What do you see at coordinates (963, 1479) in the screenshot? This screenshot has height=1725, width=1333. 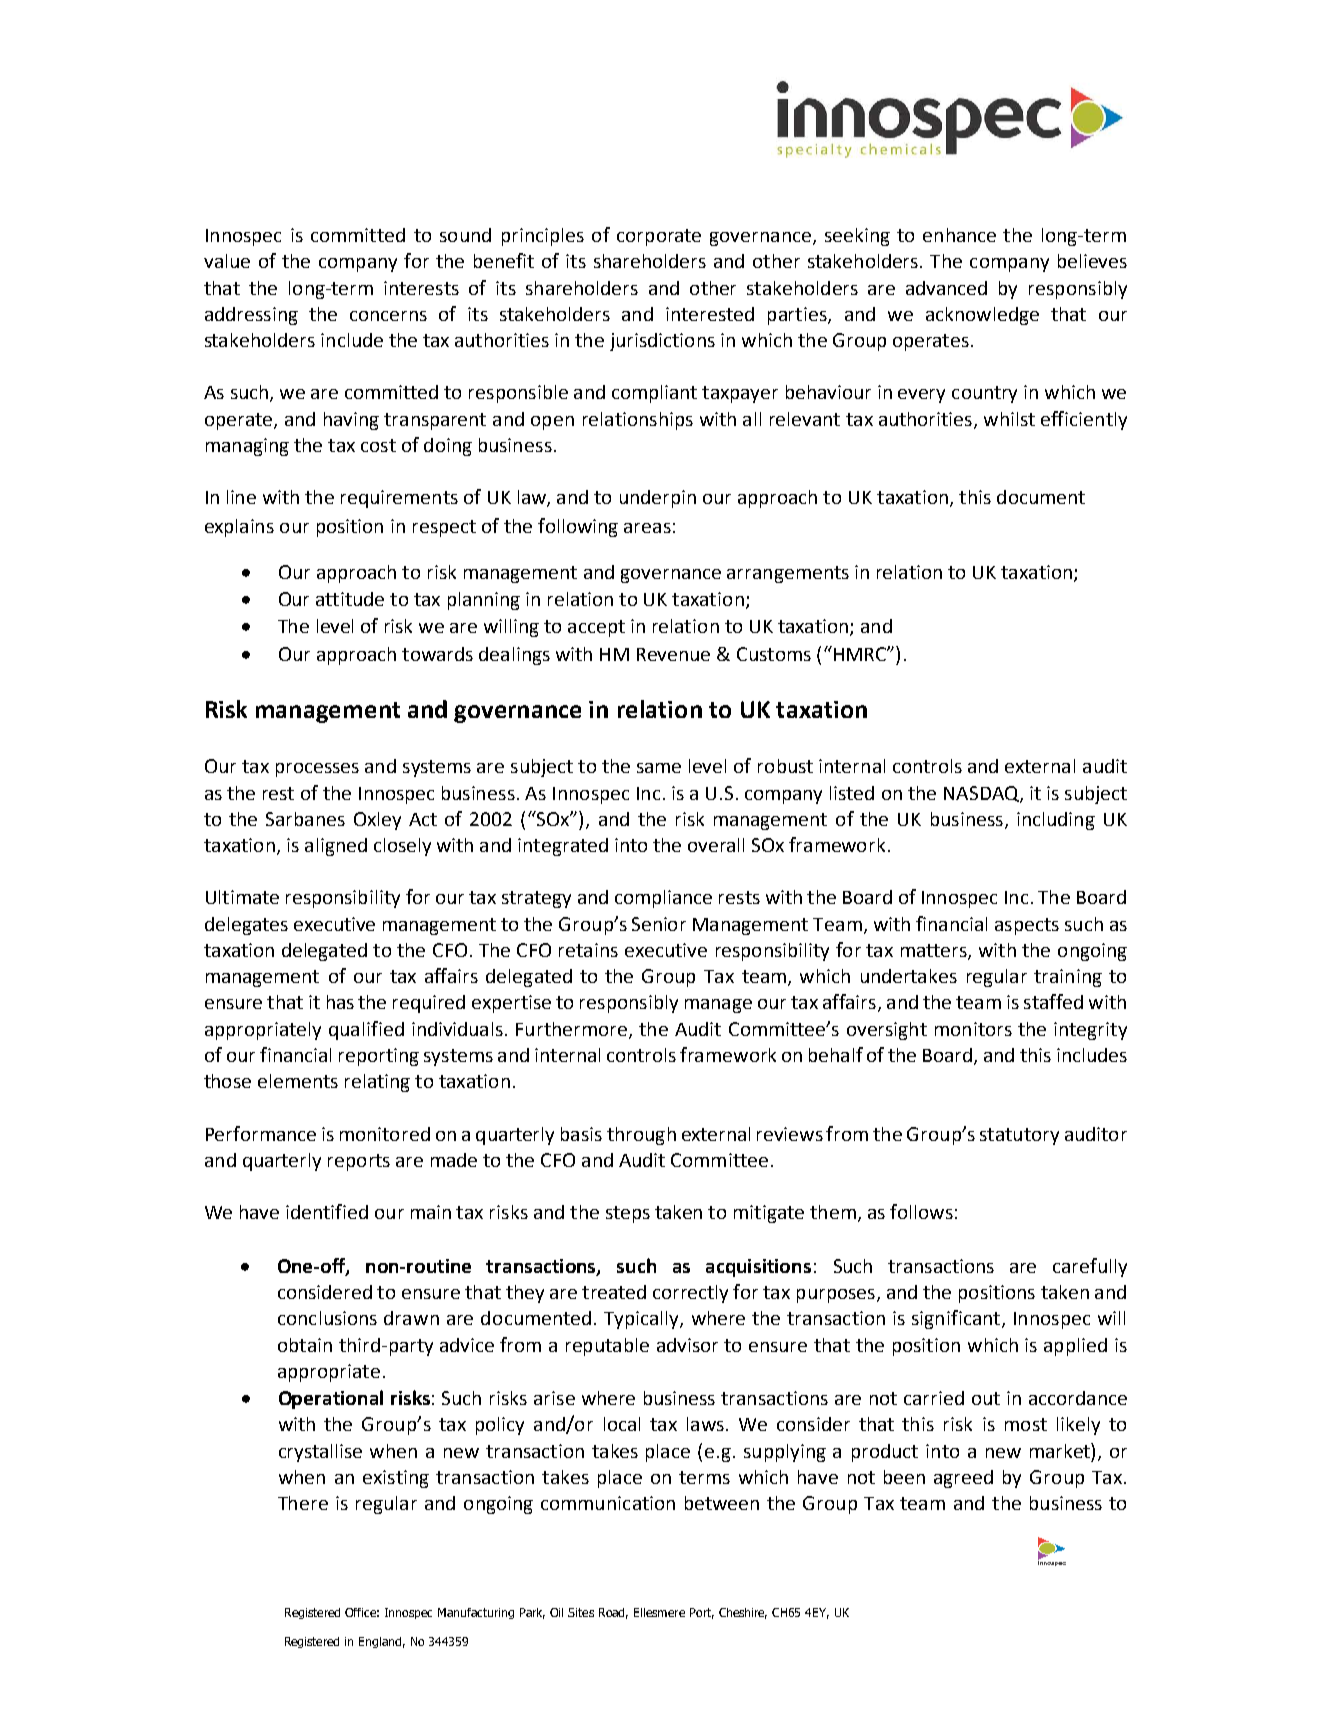 I see `agreed` at bounding box center [963, 1479].
